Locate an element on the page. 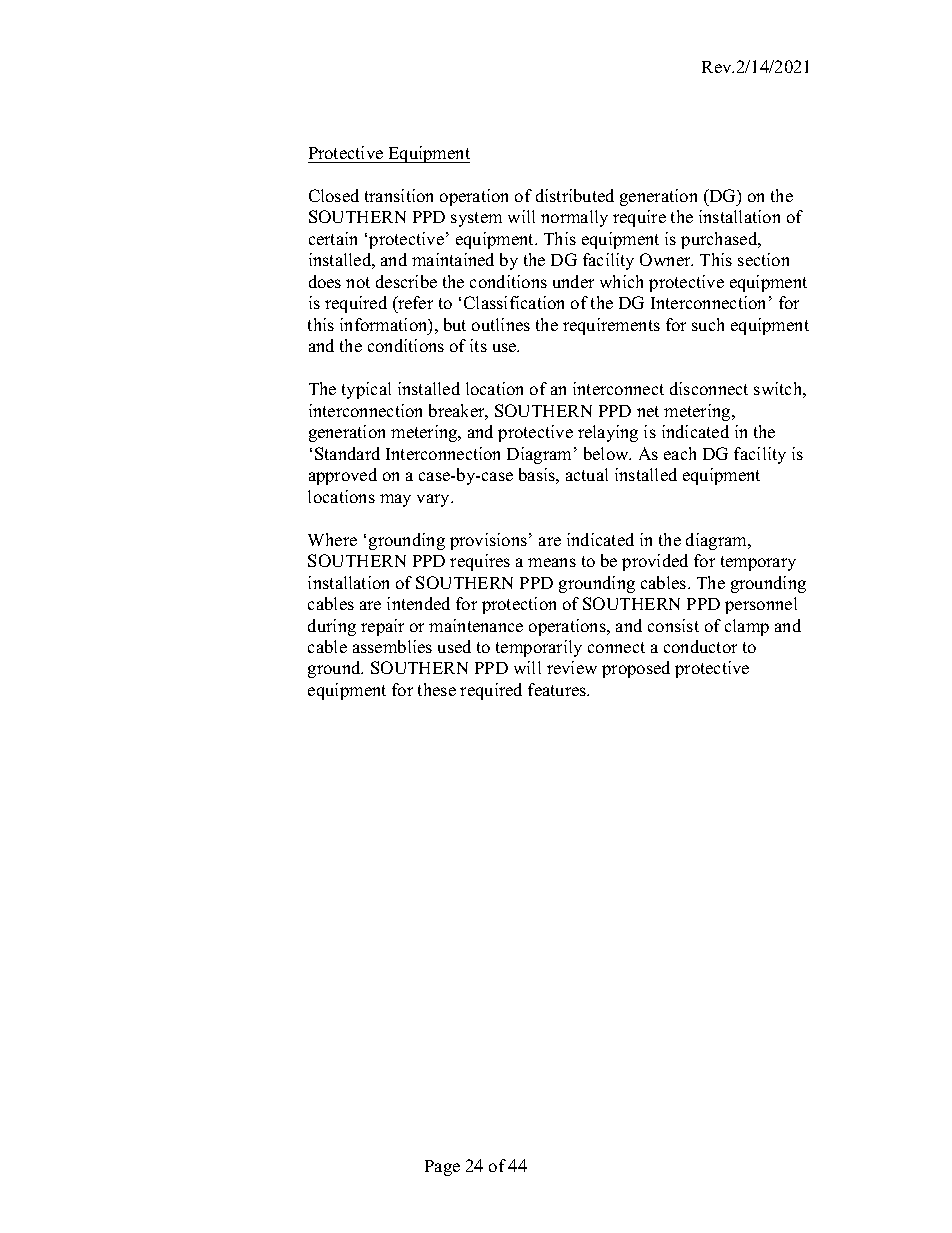 Image resolution: width=952 pixels, height=1233 pixels. normally is located at coordinates (574, 218).
